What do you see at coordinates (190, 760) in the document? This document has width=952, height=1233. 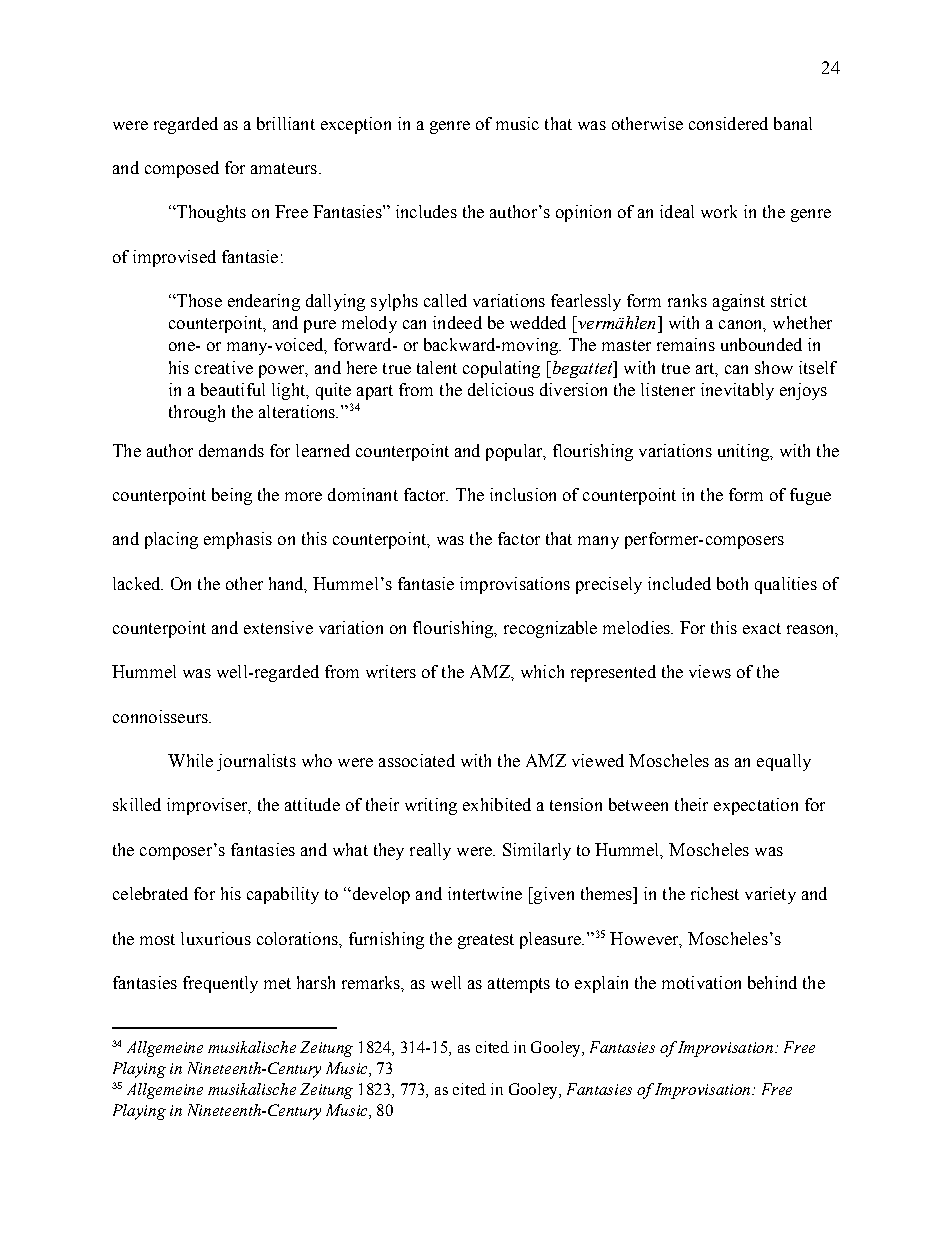 I see `While` at bounding box center [190, 760].
